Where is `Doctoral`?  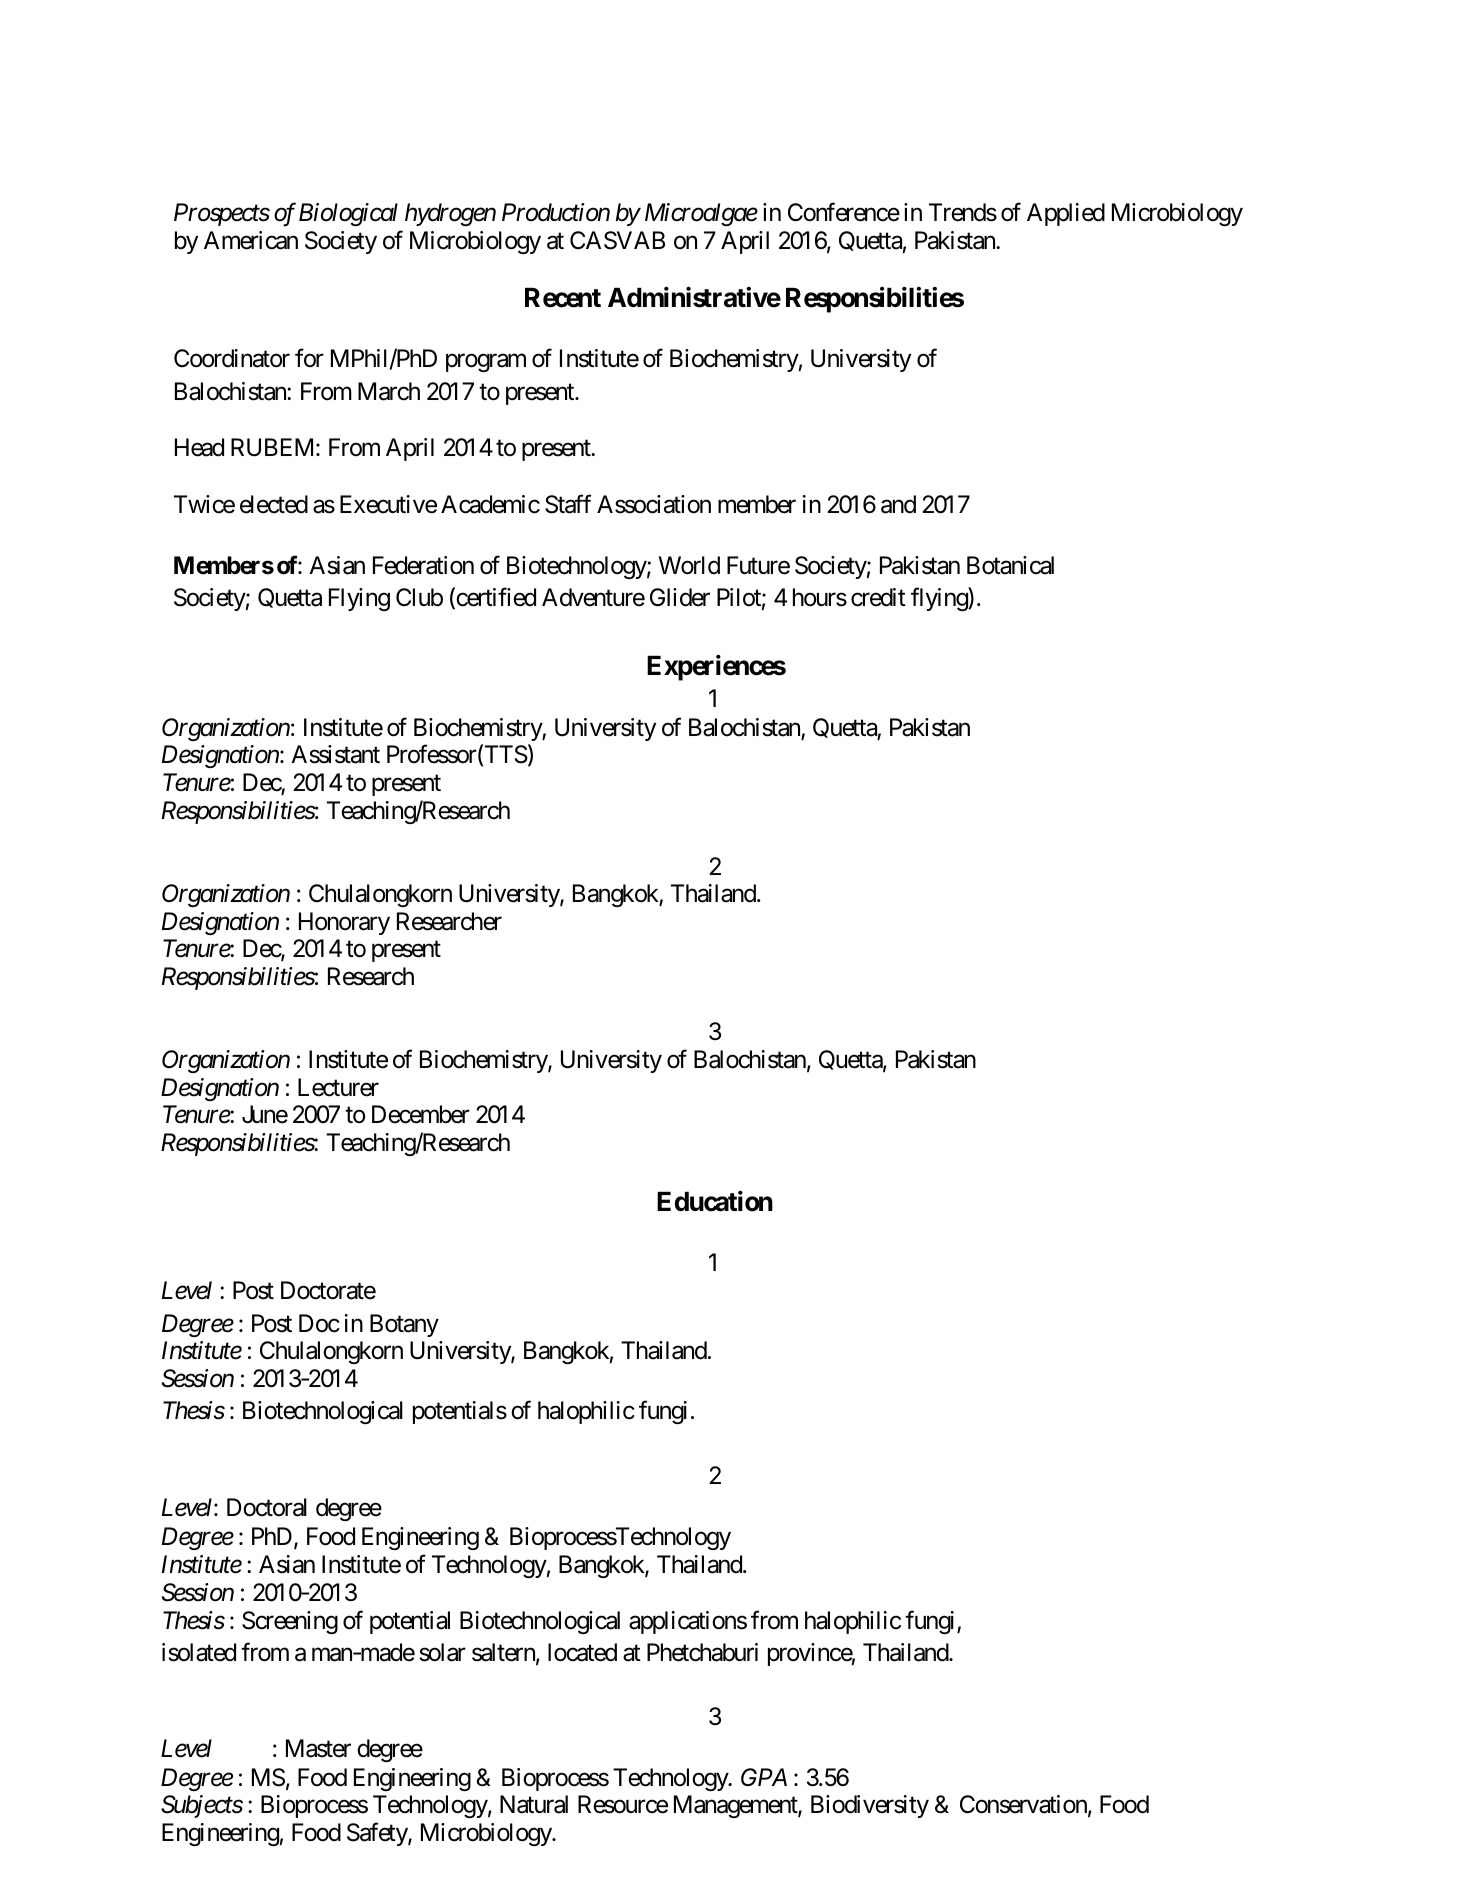
Doctoral is located at coordinates (267, 1507).
